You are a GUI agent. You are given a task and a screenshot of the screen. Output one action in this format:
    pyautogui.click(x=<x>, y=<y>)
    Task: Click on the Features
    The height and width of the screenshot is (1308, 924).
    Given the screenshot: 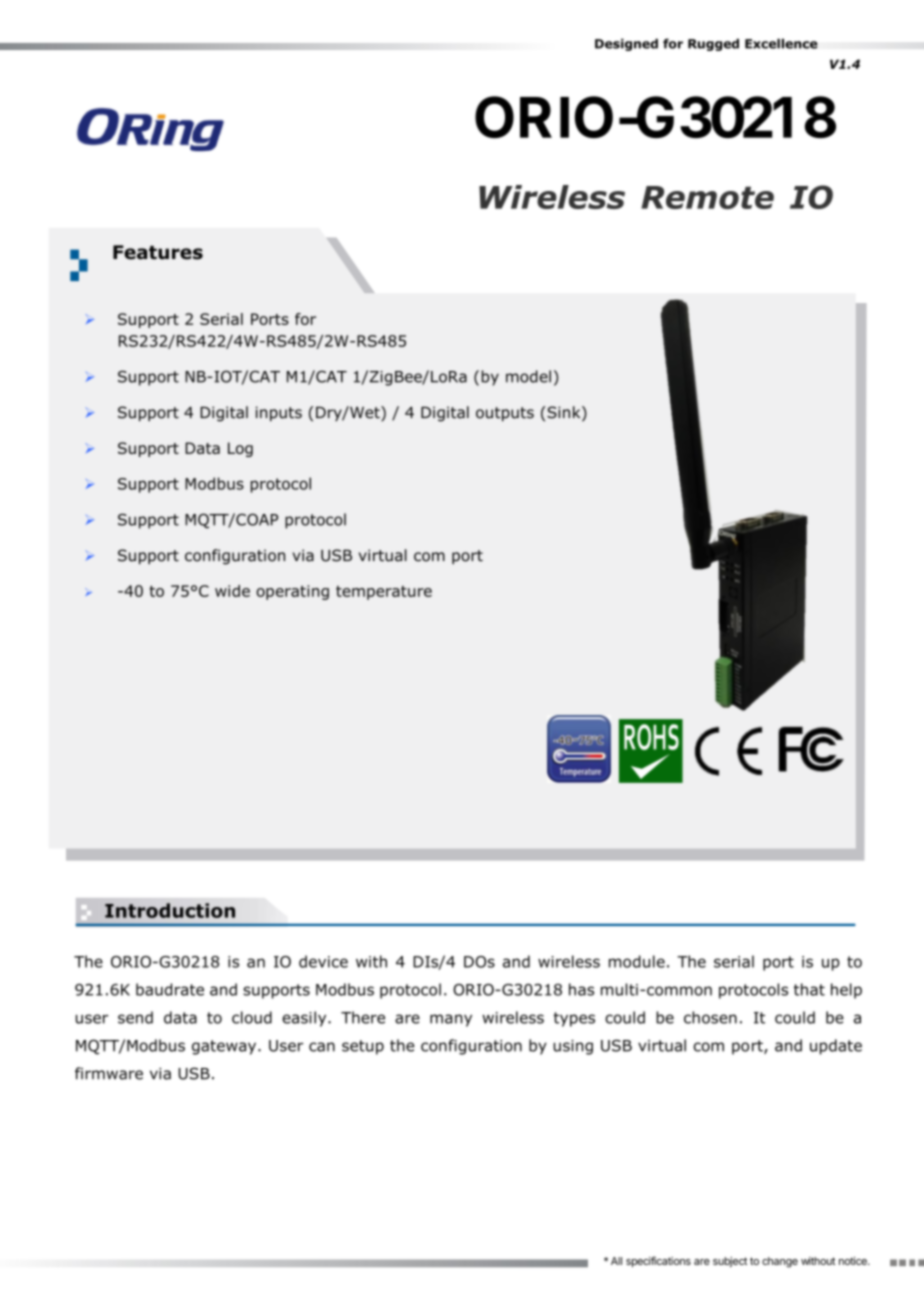 What is the action you would take?
    pyautogui.click(x=158, y=252)
